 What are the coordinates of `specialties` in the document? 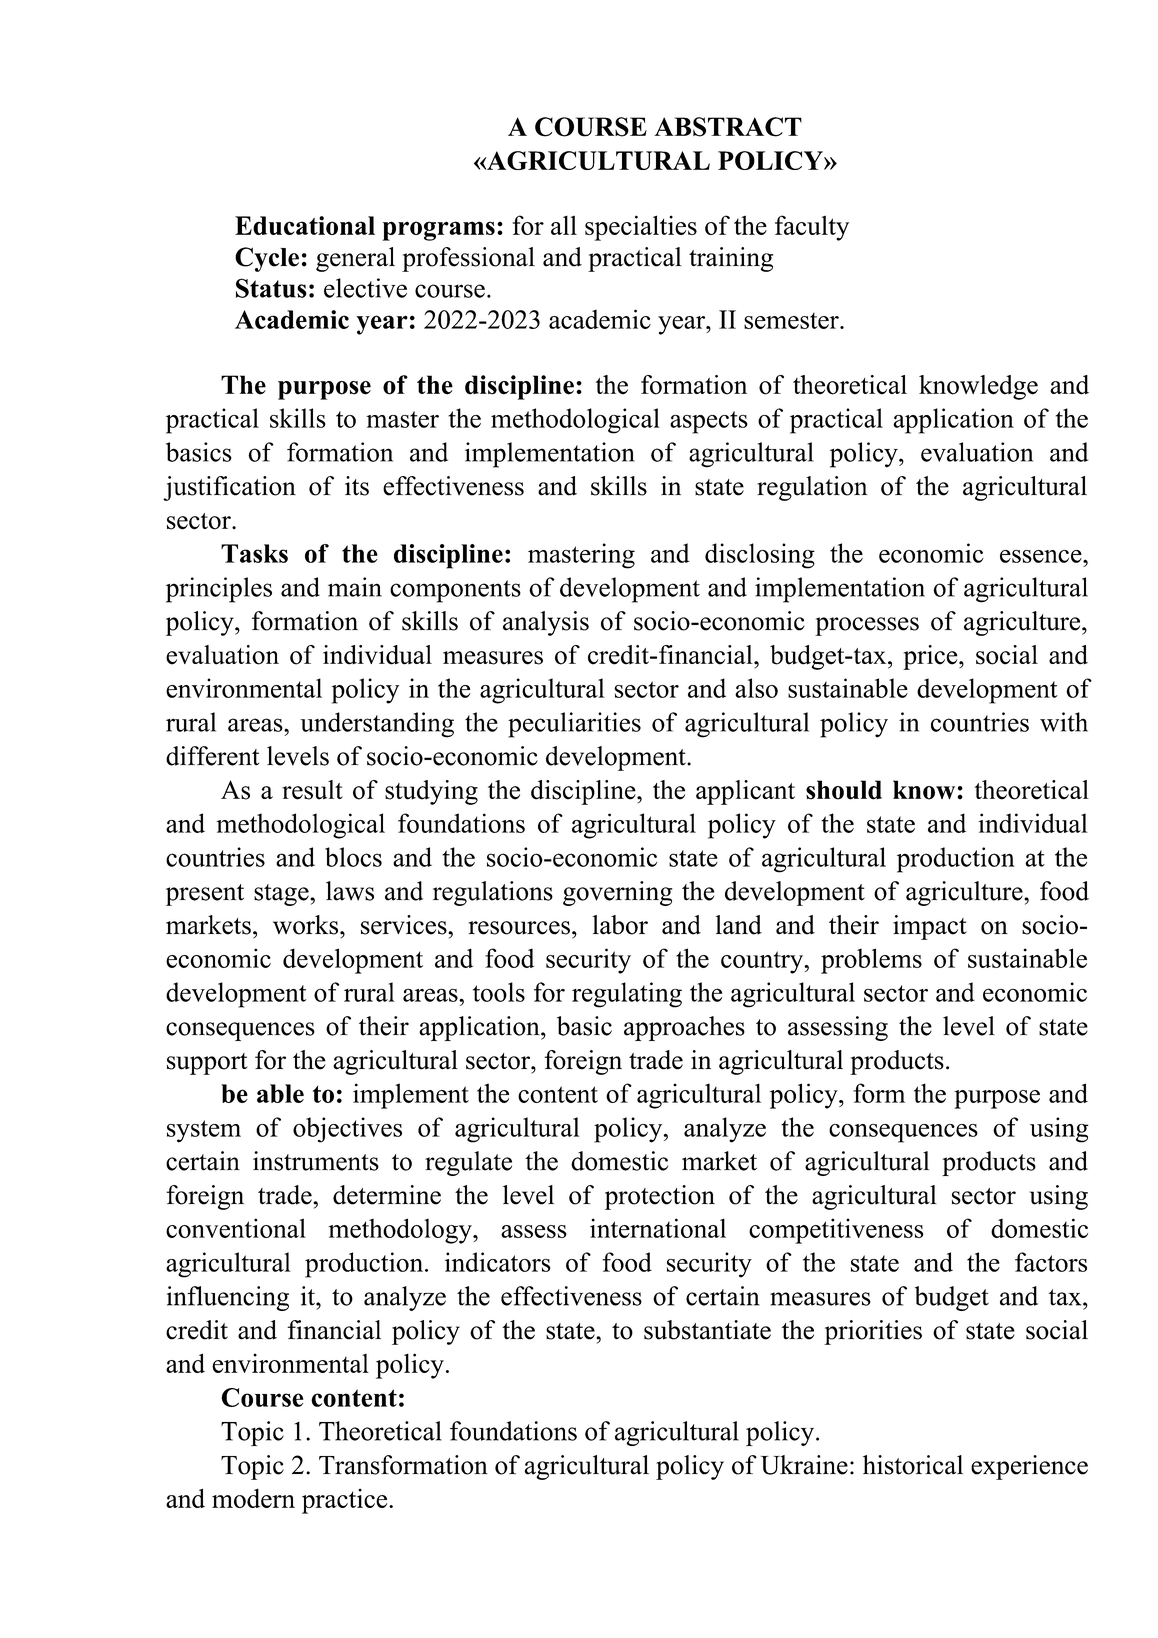 It's located at (641, 228).
